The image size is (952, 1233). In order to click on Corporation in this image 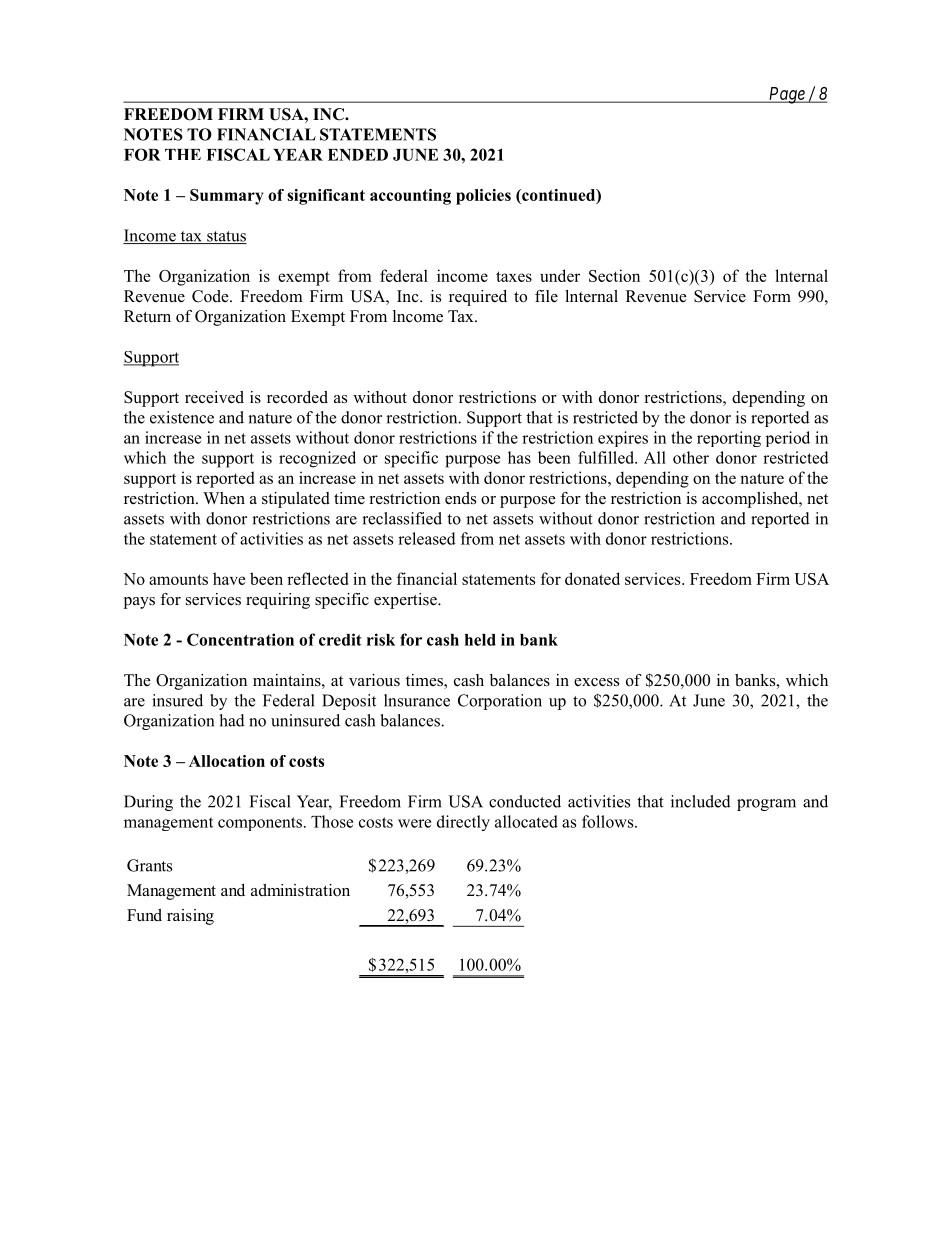, I will do `click(500, 702)`.
